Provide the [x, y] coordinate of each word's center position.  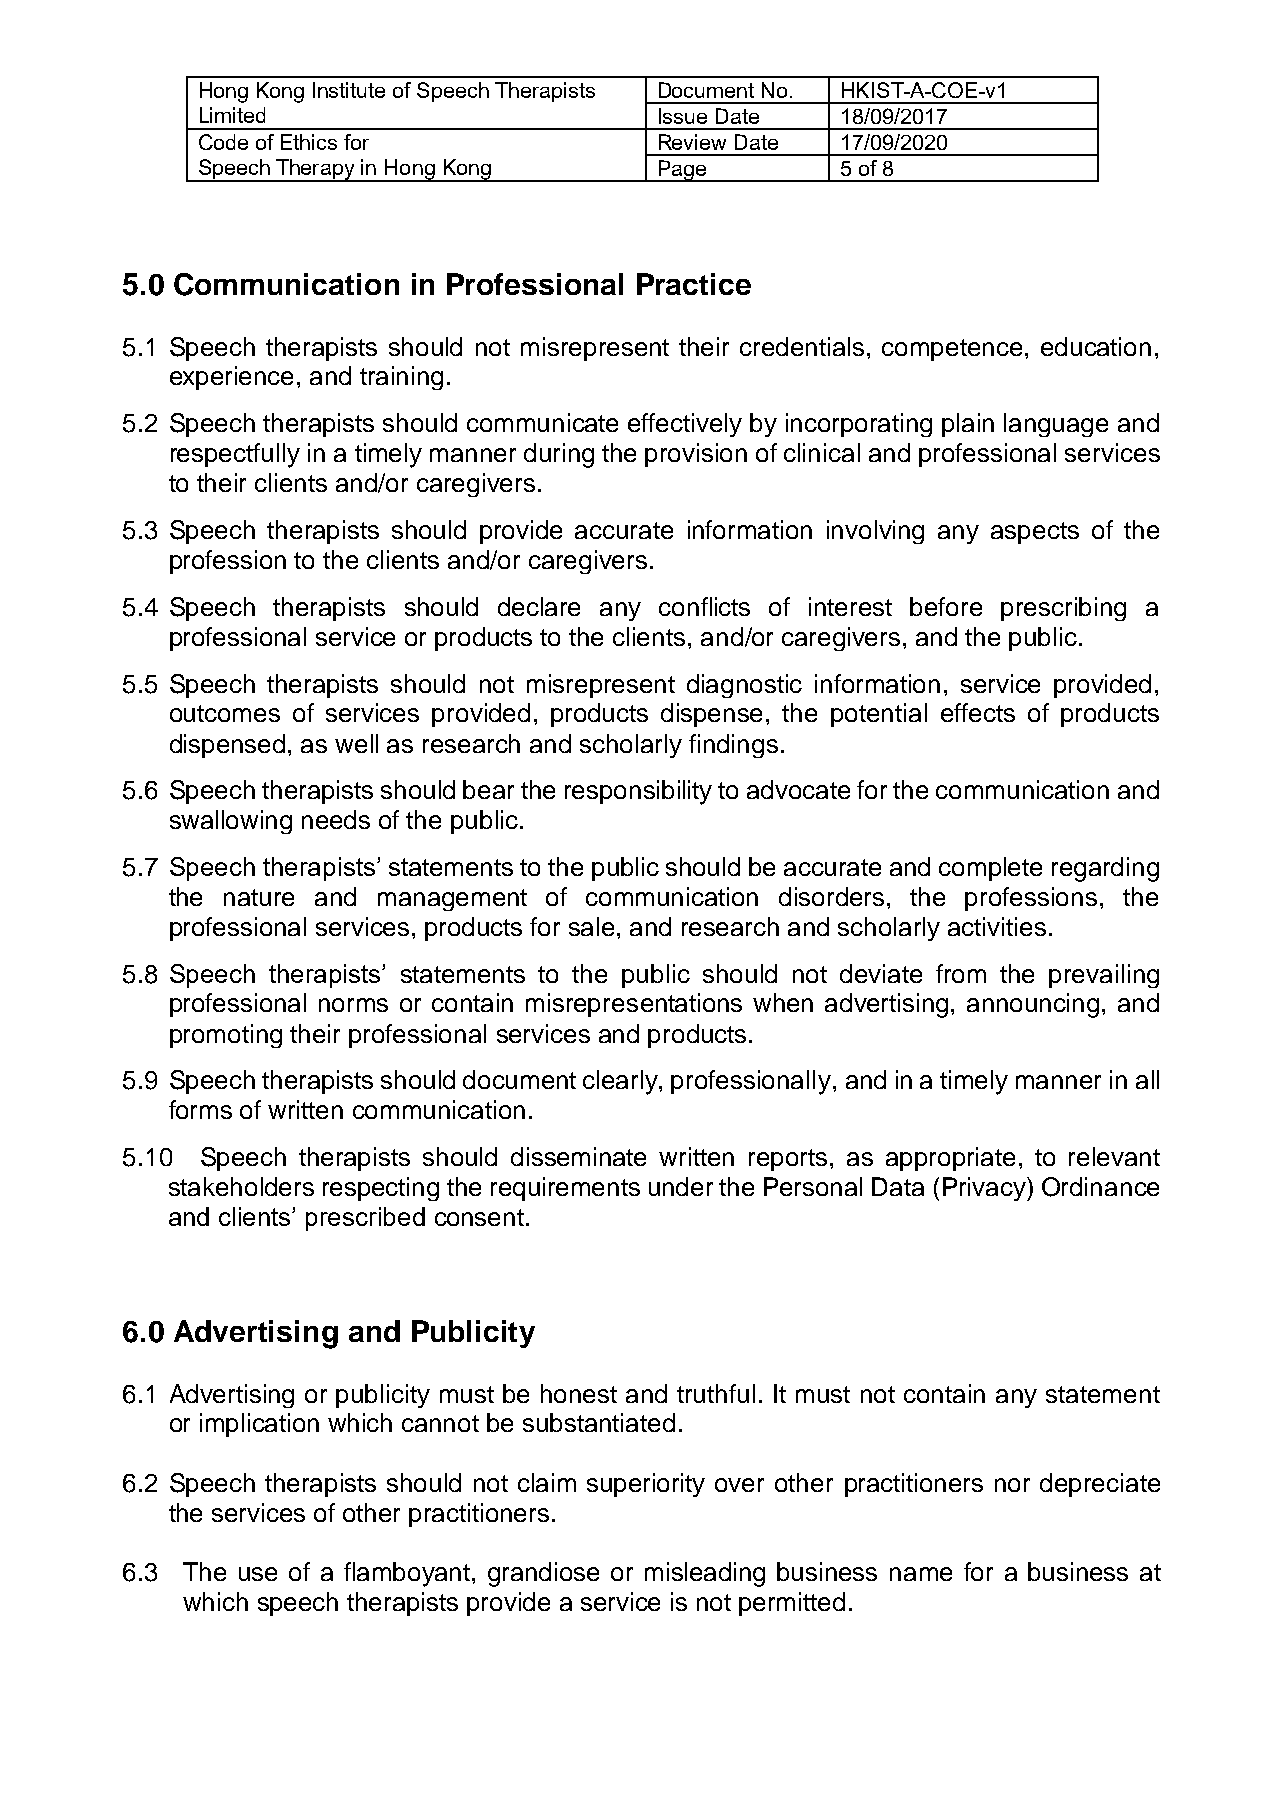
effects [978, 712]
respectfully [235, 455]
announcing [1033, 1005]
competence [952, 350]
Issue [683, 116]
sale [593, 926]
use [258, 1574]
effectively [685, 425]
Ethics [309, 142]
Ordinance [1100, 1187]
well [356, 743]
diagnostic [744, 686]
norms [353, 1005]
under [681, 1186]
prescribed [365, 1219]
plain [968, 425]
